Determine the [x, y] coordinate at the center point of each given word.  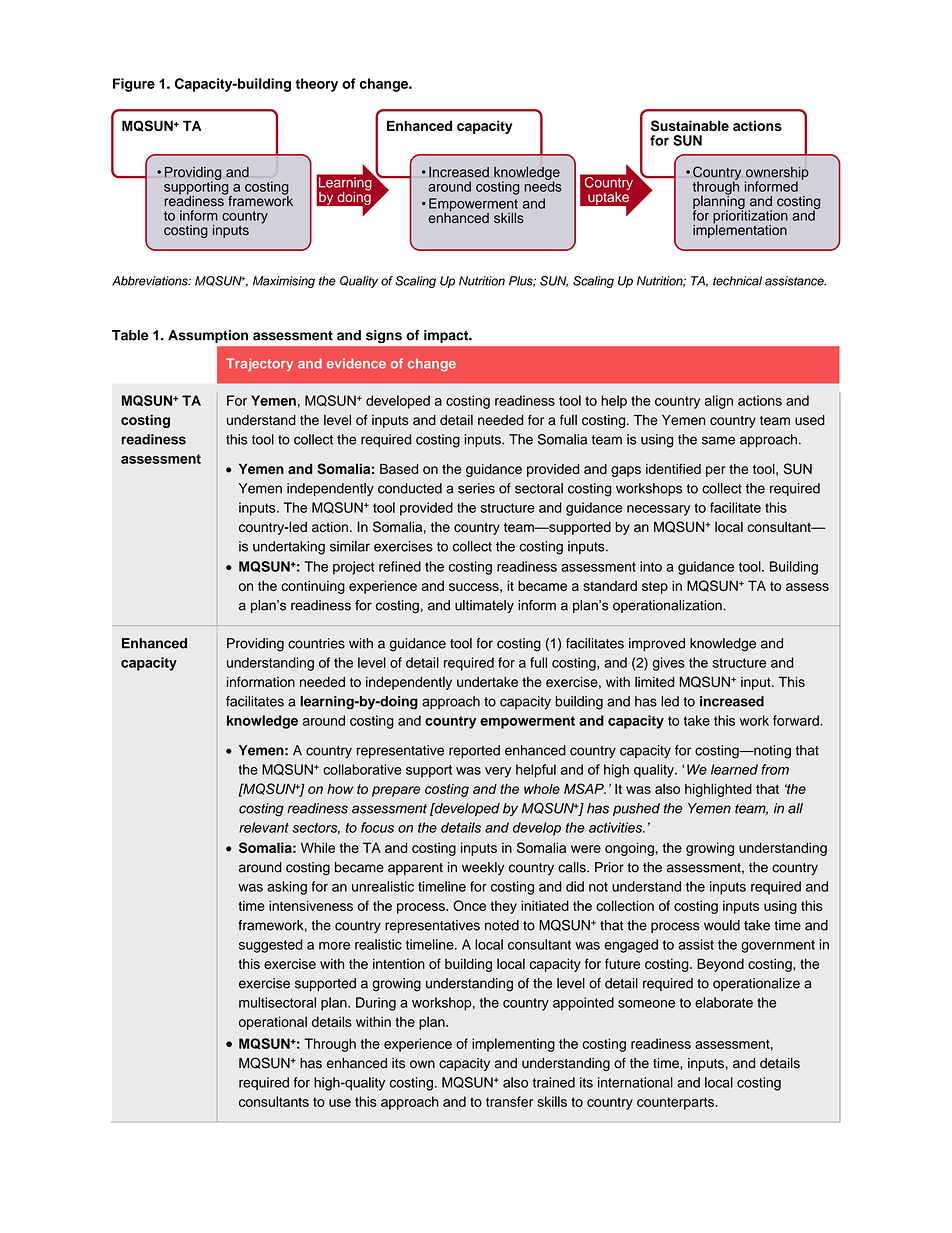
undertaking [289, 548]
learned [734, 769]
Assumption [208, 336]
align [719, 402]
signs [384, 336]
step [655, 587]
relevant [264, 827]
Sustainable [690, 125]
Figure [134, 85]
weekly [483, 868]
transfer [509, 1101]
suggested [270, 946]
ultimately [484, 606]
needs [543, 185]
